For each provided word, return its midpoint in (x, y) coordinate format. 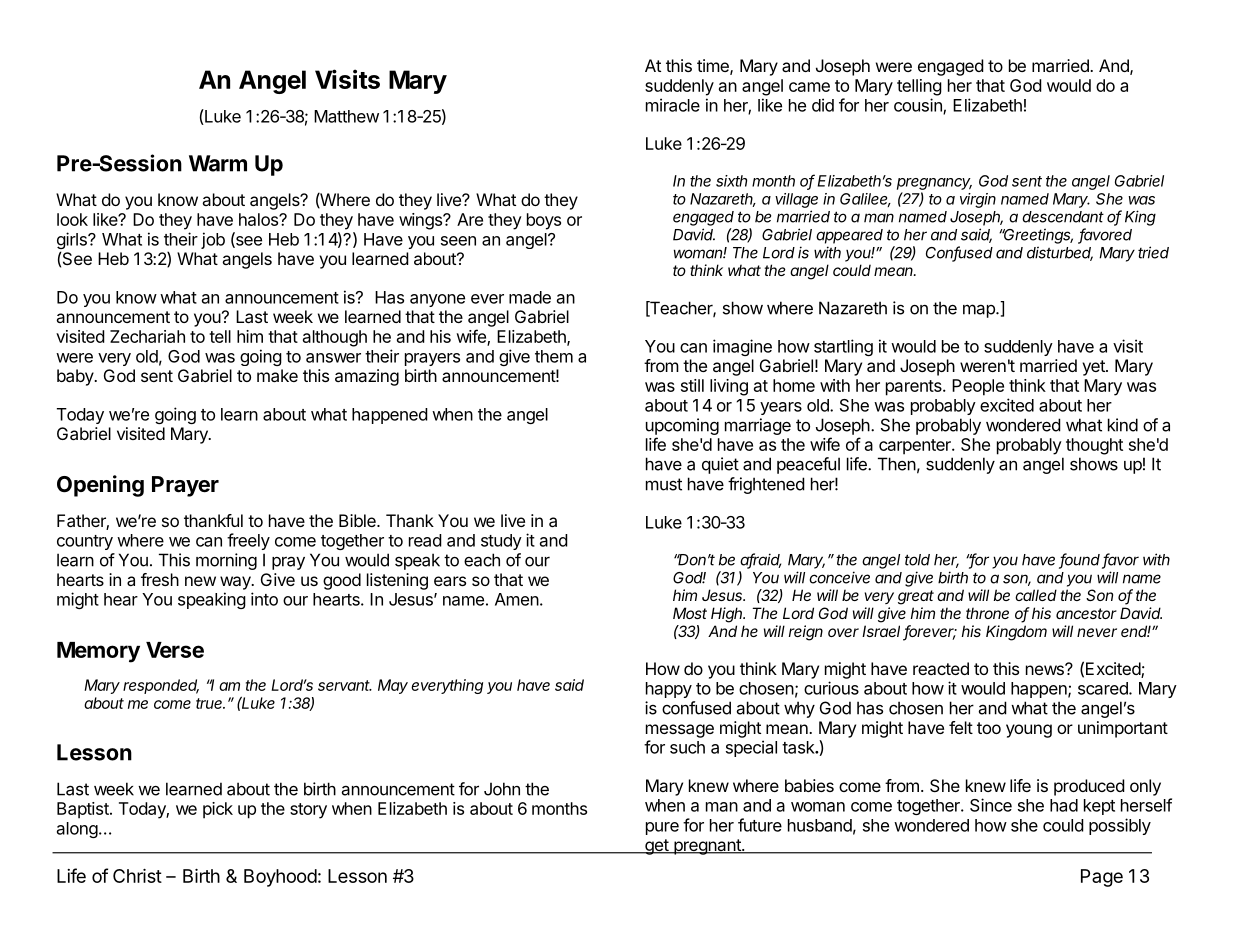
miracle (673, 105)
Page (1102, 878)
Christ (137, 876)
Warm (218, 163)
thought (1094, 446)
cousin (919, 106)
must (664, 484)
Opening (100, 486)
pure (662, 828)
